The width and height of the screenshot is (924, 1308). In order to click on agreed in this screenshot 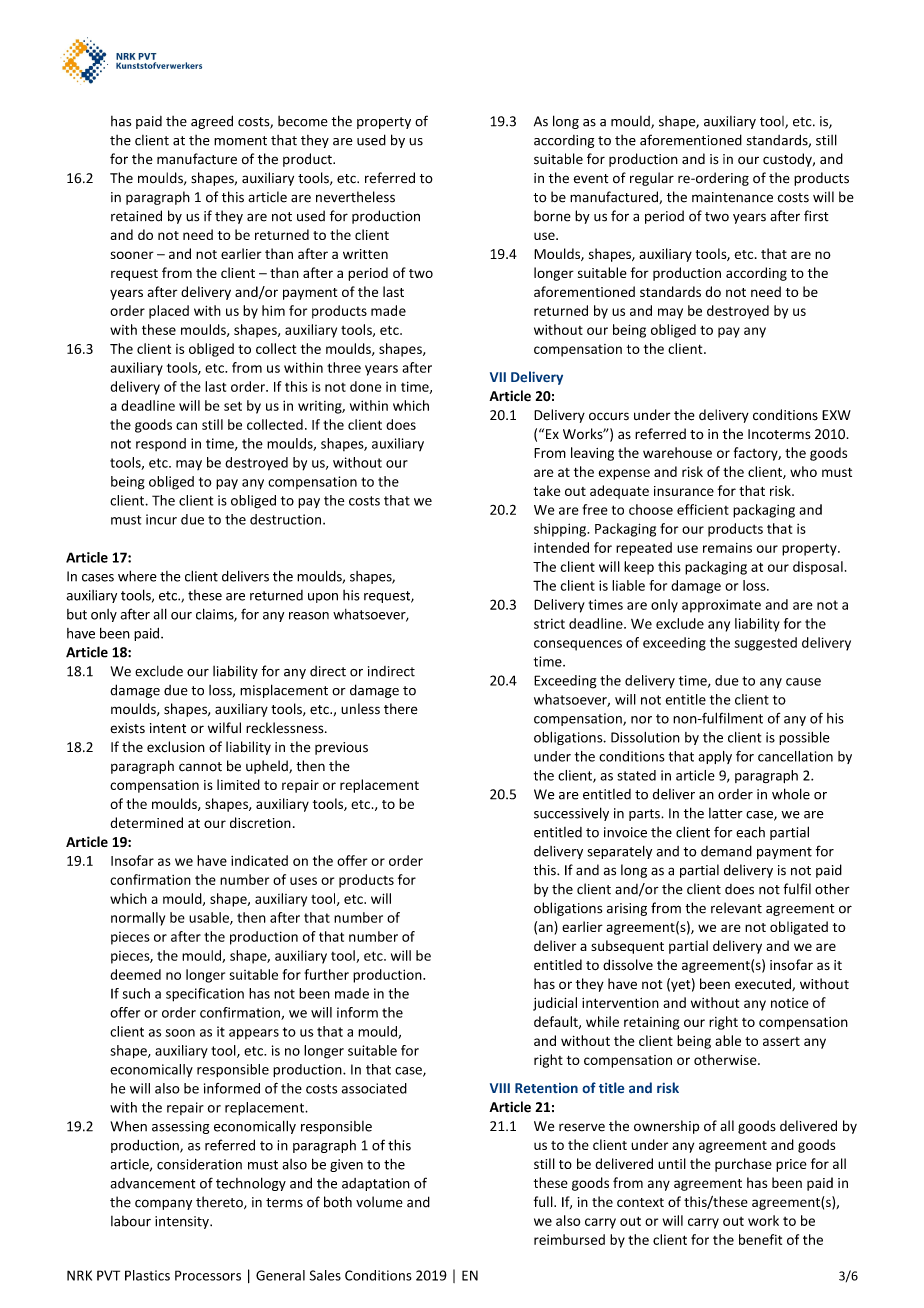, I will do `click(212, 122)`.
